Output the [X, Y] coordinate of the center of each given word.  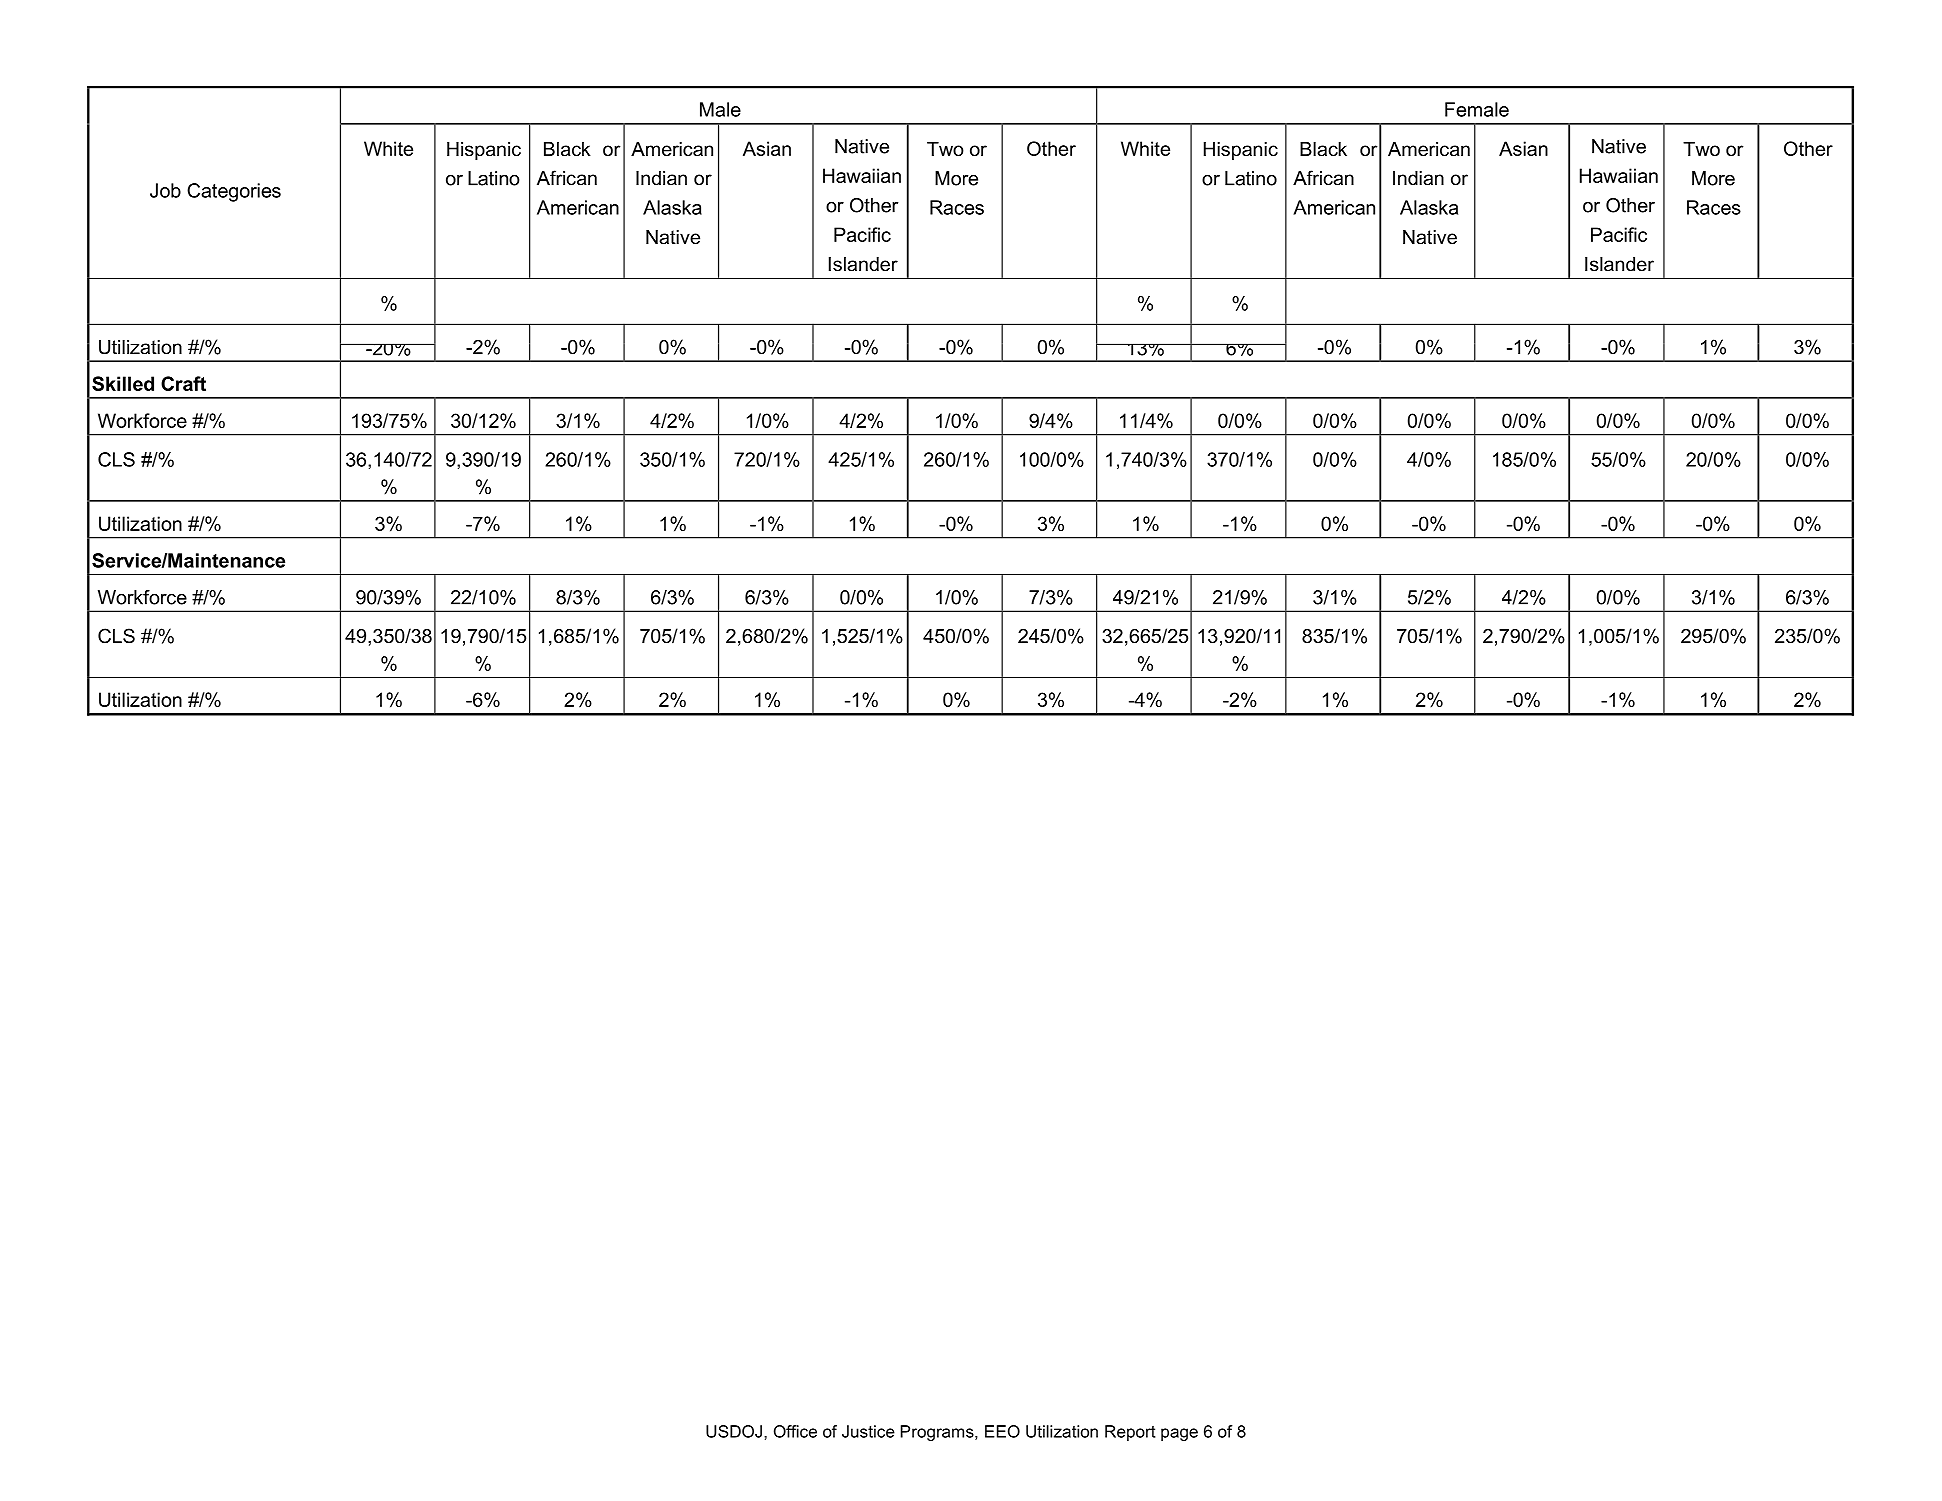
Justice [868, 1431]
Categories [234, 192]
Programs [938, 1433]
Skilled [123, 383]
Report [1130, 1433]
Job [165, 190]
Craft [183, 383]
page [1179, 1434]
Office [795, 1431]
